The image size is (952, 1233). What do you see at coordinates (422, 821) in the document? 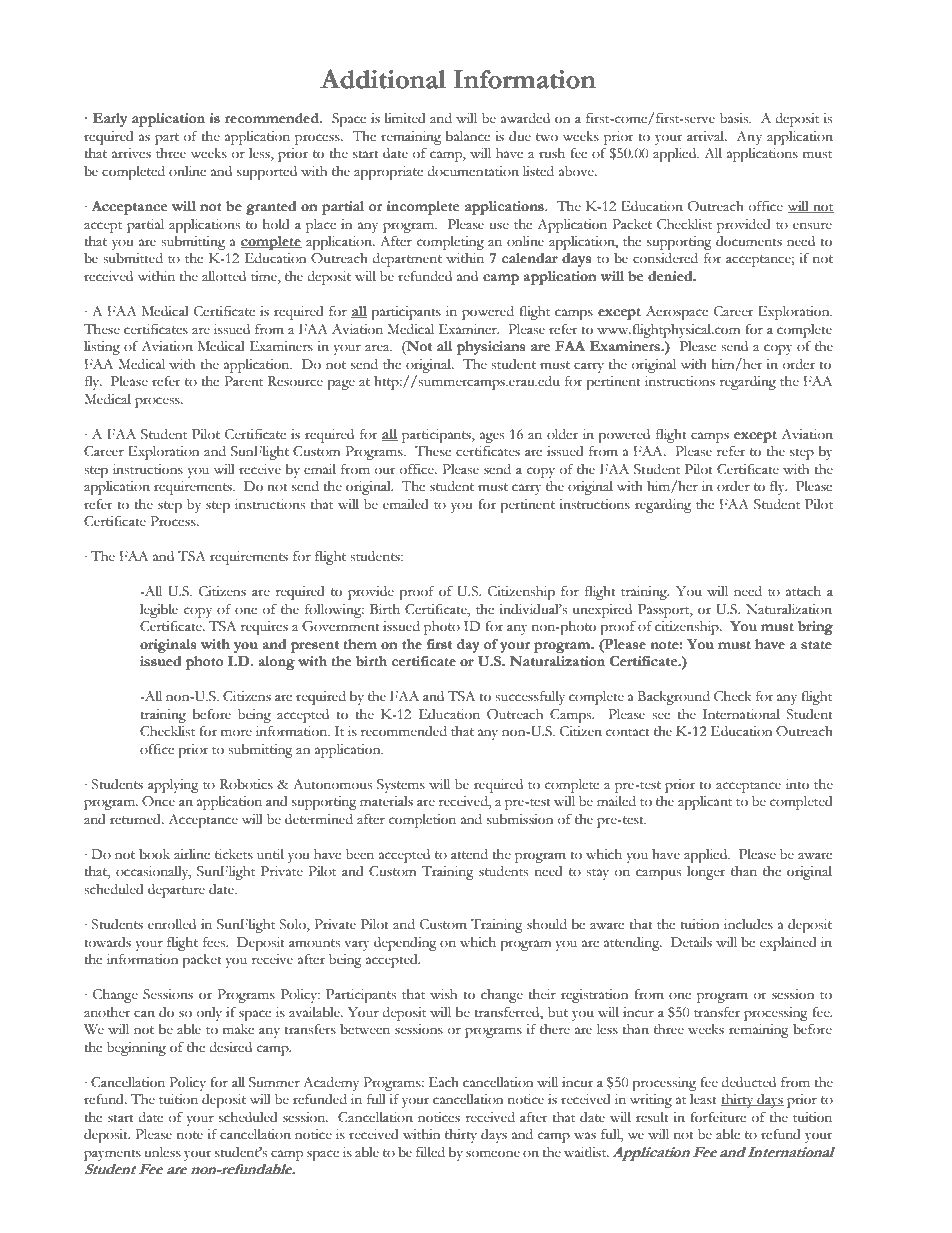
I see `completion` at bounding box center [422, 821].
